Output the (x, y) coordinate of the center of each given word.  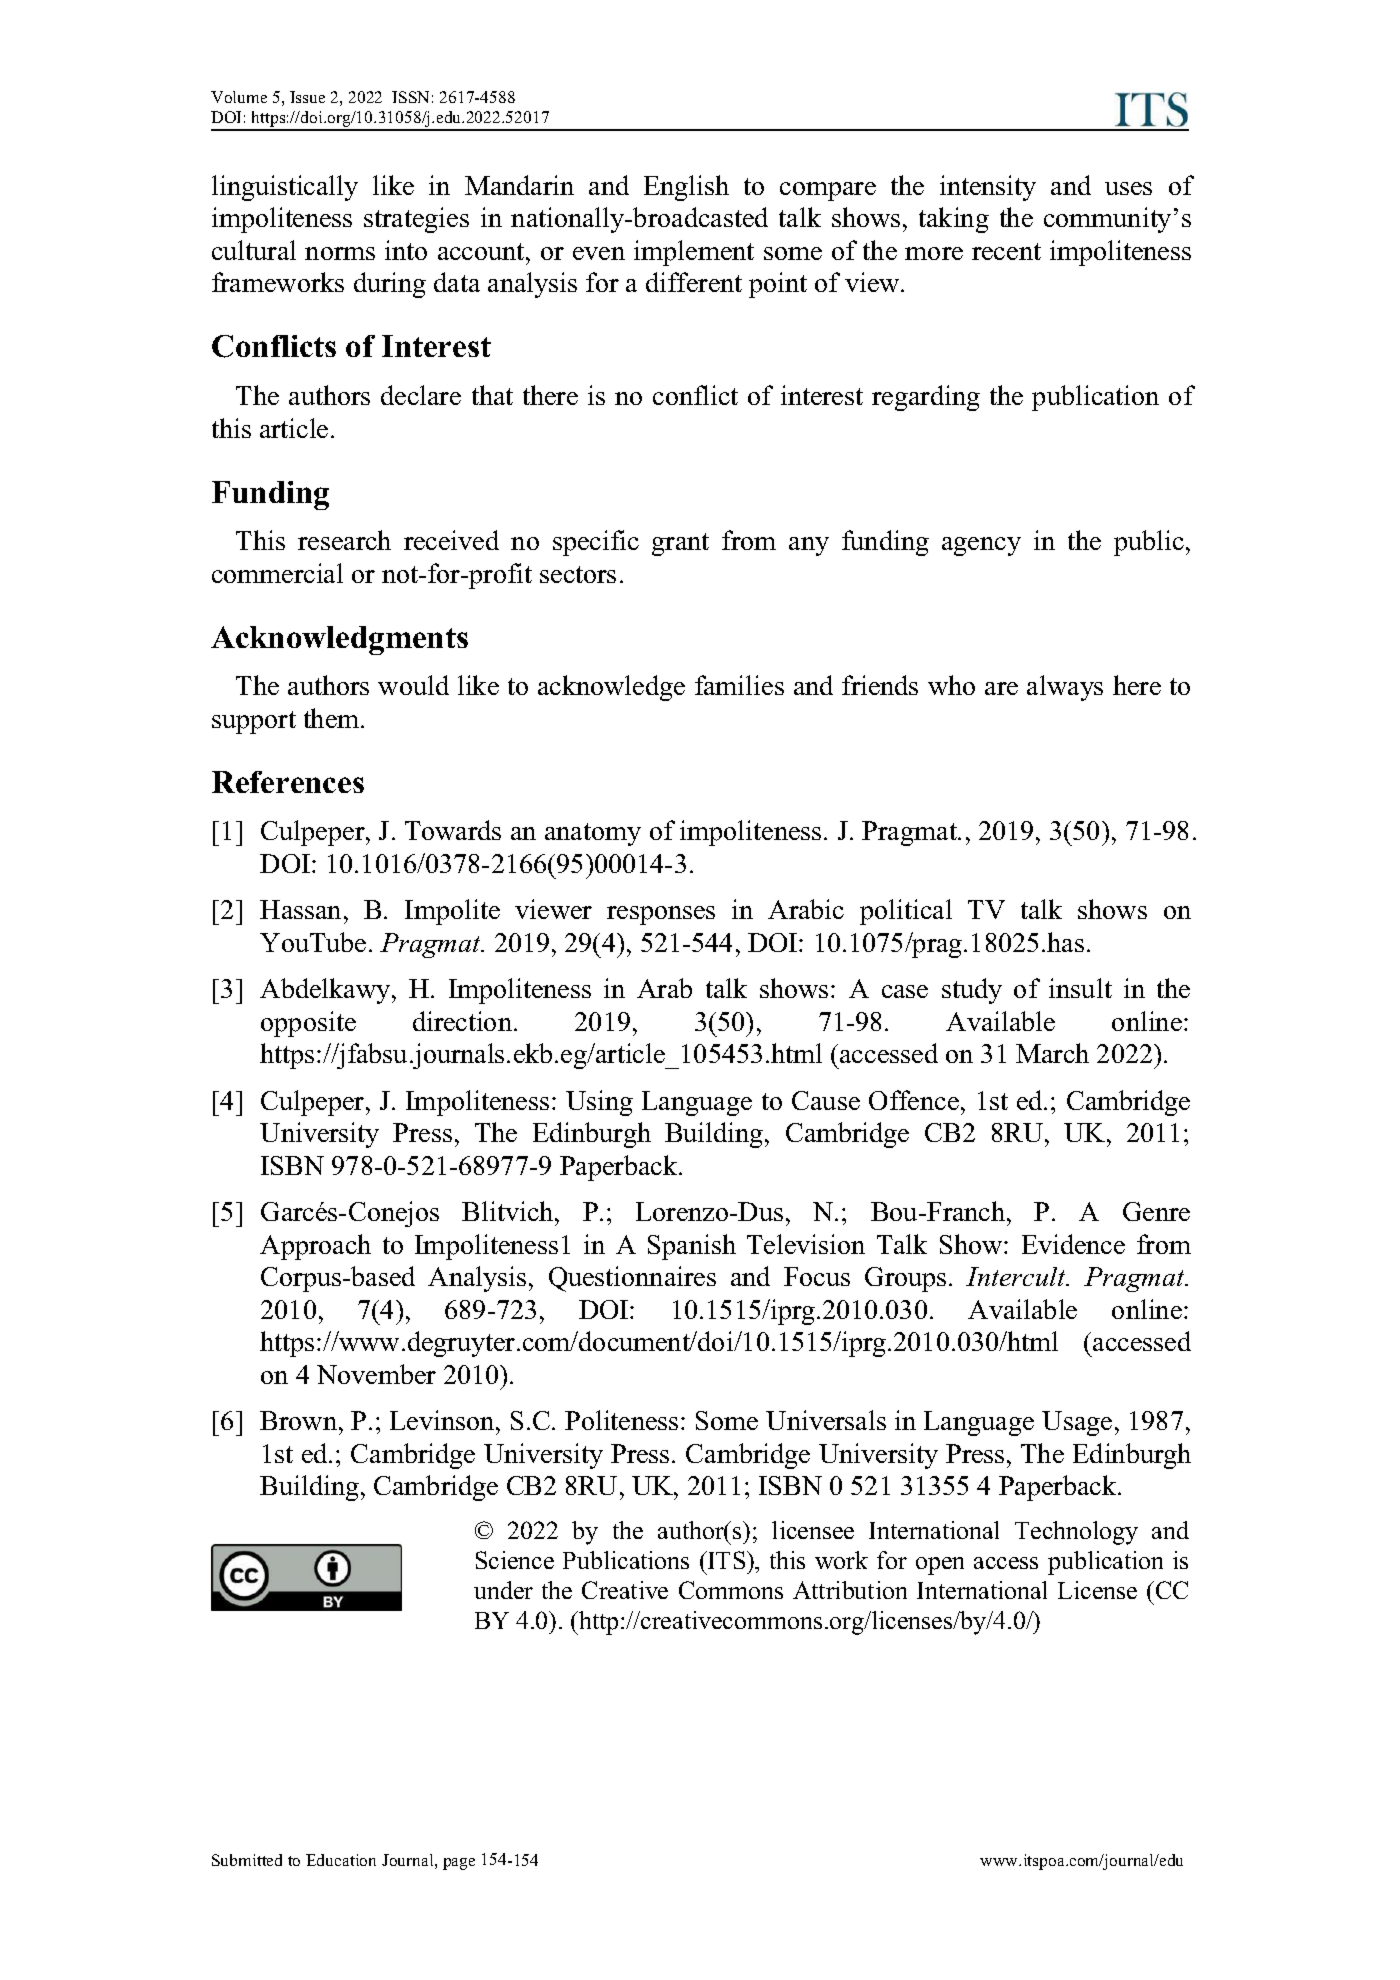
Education (341, 1860)
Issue (307, 97)
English (686, 188)
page (459, 1864)
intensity (988, 188)
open (940, 1566)
